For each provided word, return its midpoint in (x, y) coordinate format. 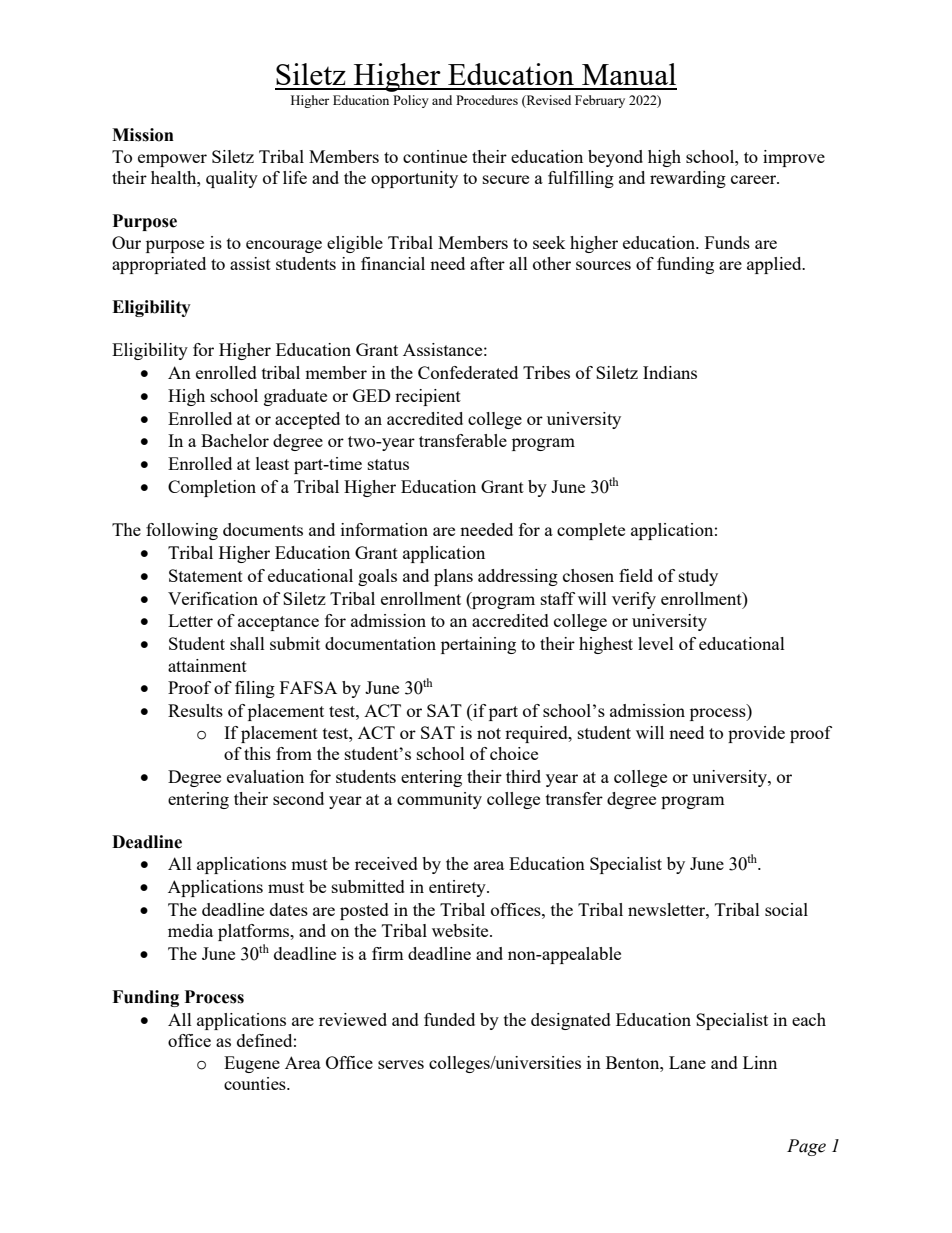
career (755, 179)
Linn (760, 1062)
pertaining (478, 645)
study (698, 577)
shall (247, 643)
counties (256, 1083)
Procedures (487, 100)
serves (401, 1064)
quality (232, 179)
